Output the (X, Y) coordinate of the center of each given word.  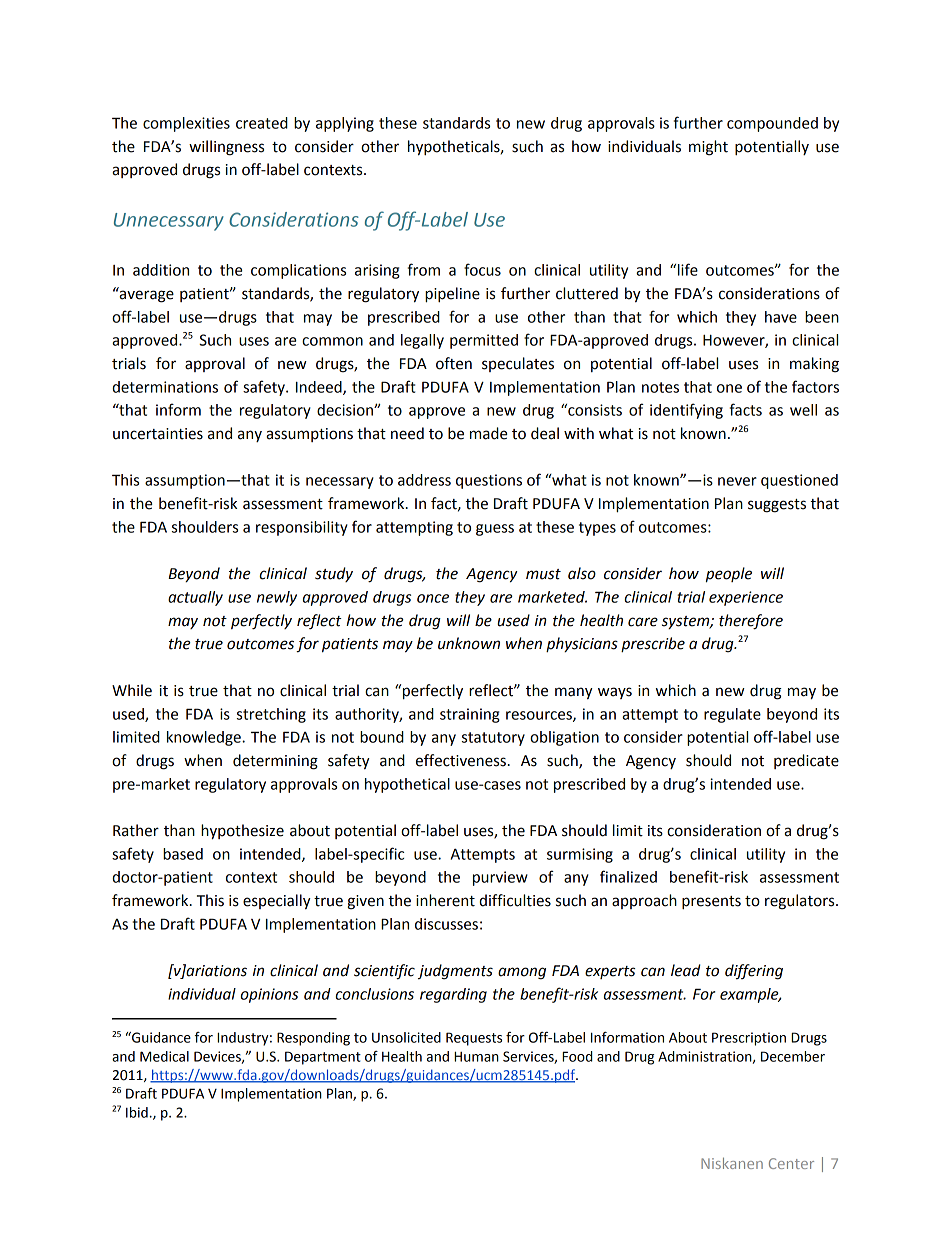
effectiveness (461, 760)
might (708, 148)
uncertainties (158, 434)
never (737, 481)
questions (489, 481)
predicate (806, 761)
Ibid (137, 1112)
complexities (186, 124)
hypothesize (242, 832)
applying (345, 124)
